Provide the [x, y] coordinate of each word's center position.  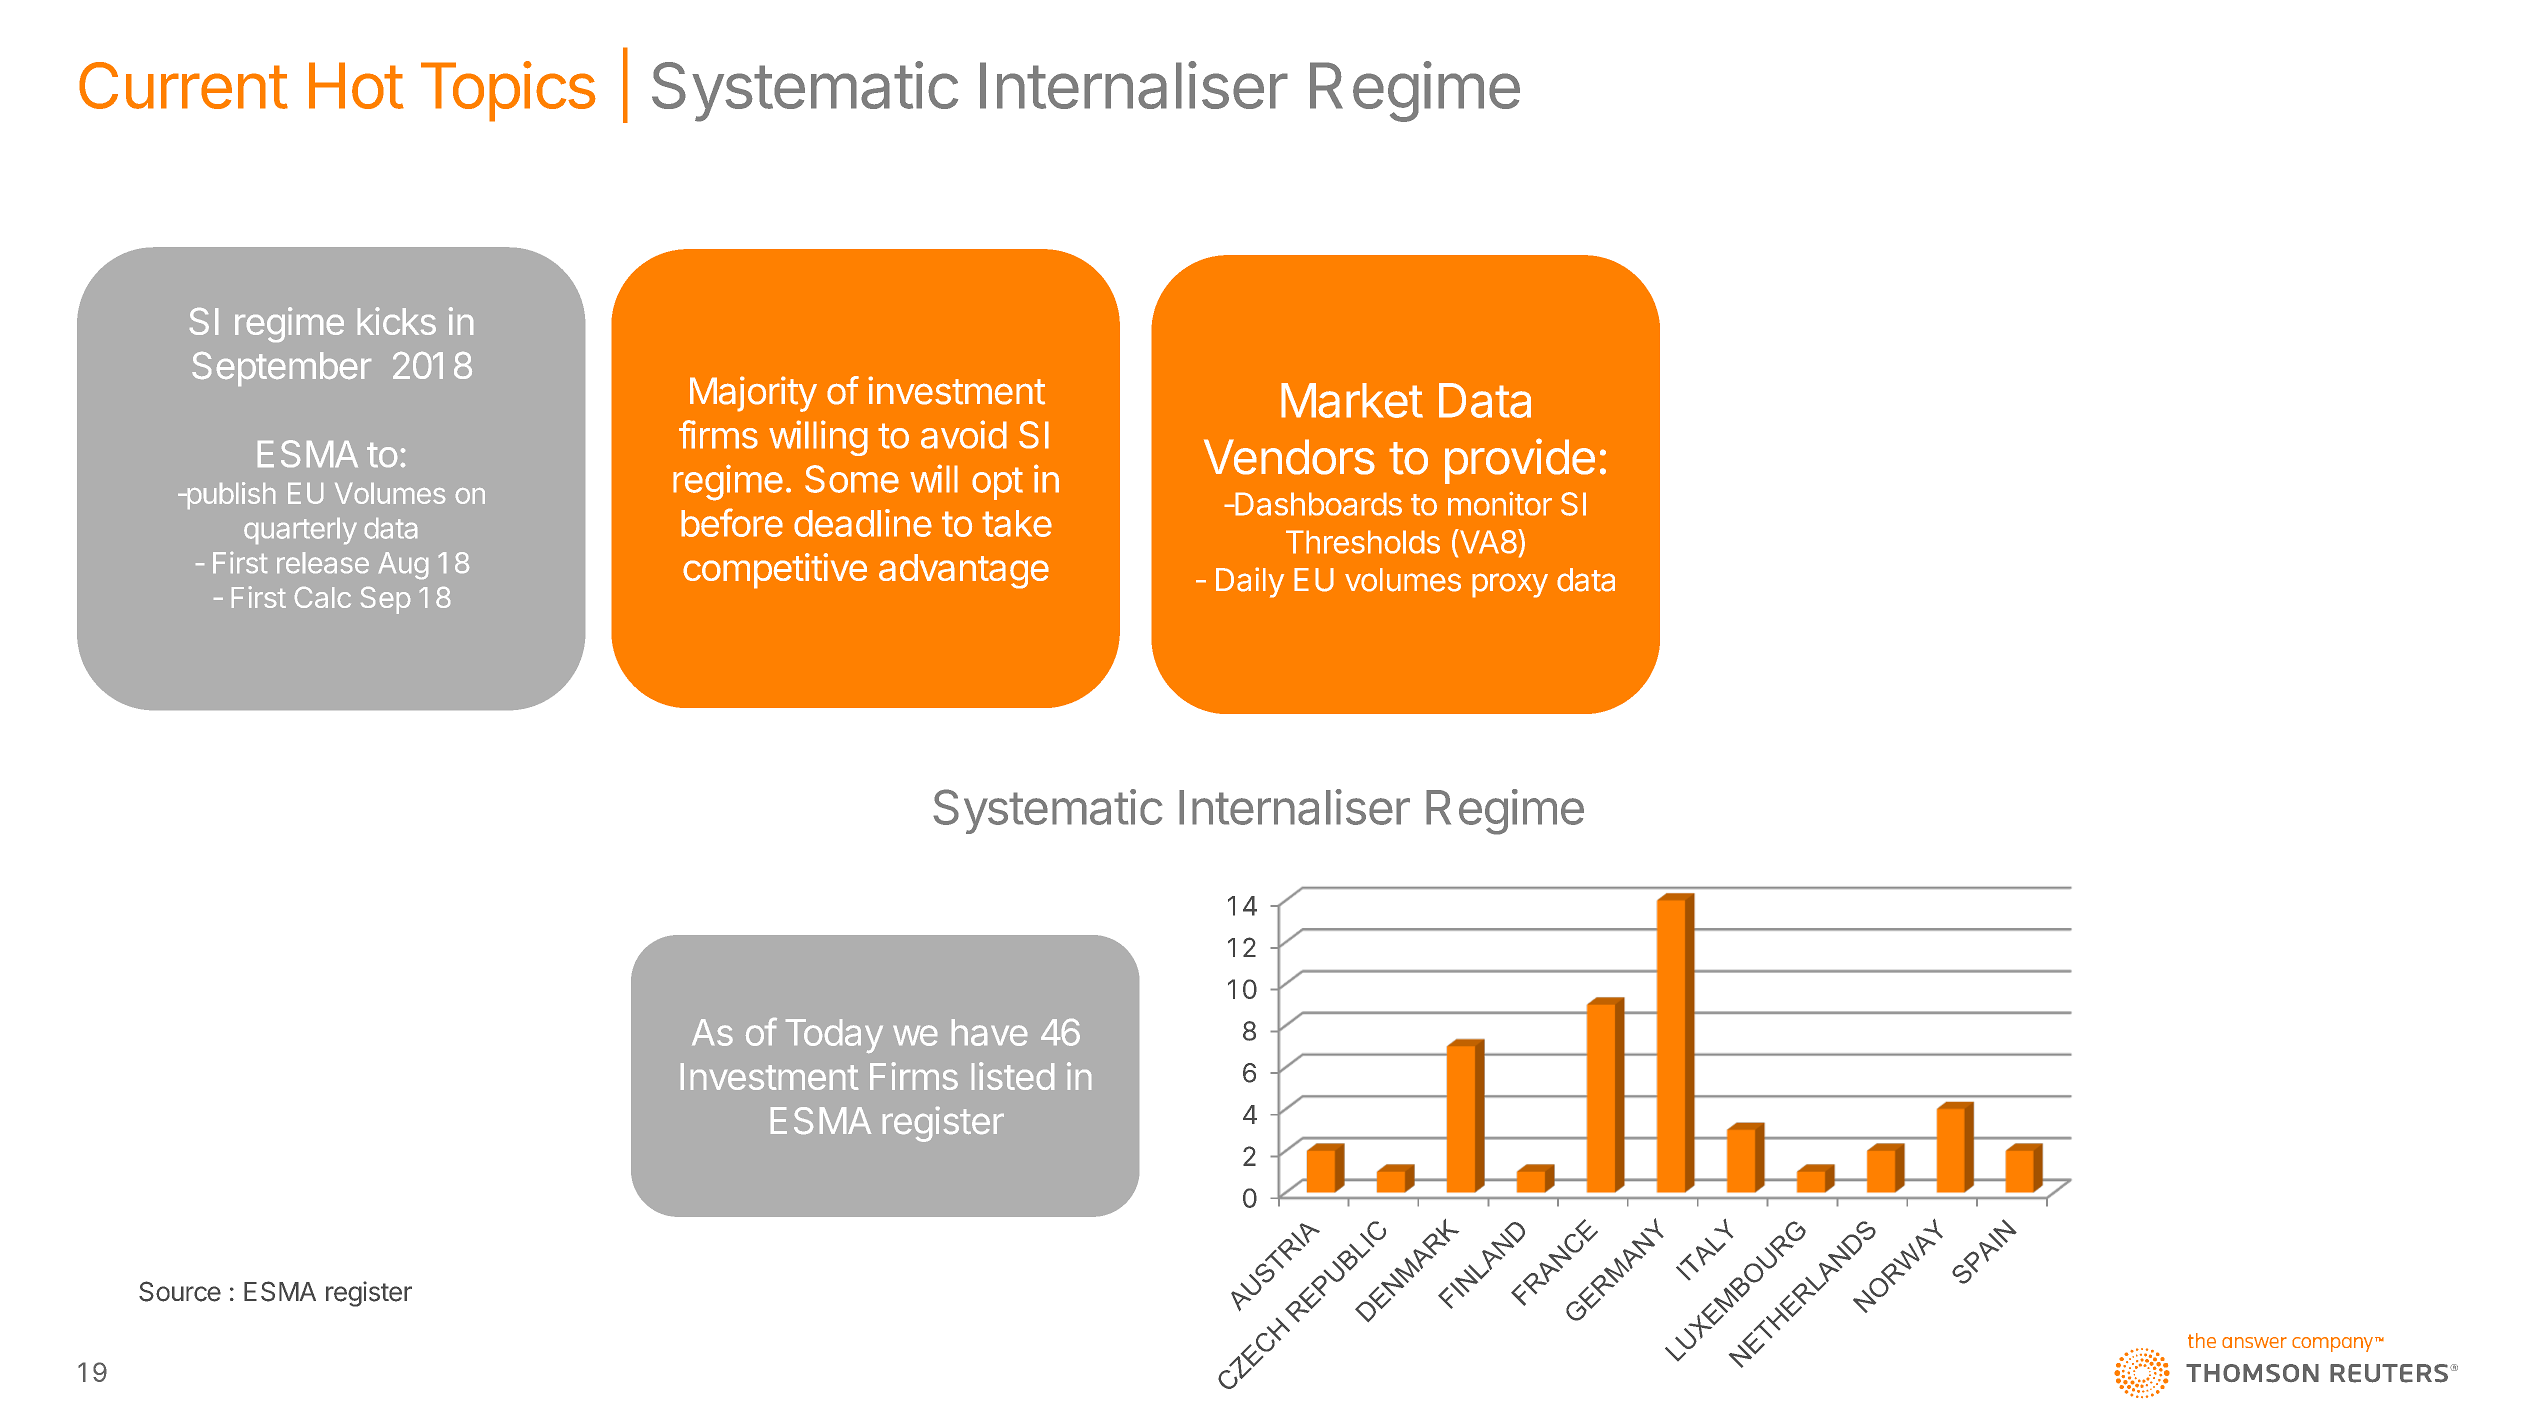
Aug [403, 565]
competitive [775, 571]
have [989, 1032]
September [281, 369]
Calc [323, 597]
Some [852, 479]
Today [834, 1036]
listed [1013, 1076]
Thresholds [1363, 542]
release [323, 562]
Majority [753, 394]
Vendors [1289, 457]
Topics [508, 91]
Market [1352, 400]
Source [180, 1291]
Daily [1250, 582]
